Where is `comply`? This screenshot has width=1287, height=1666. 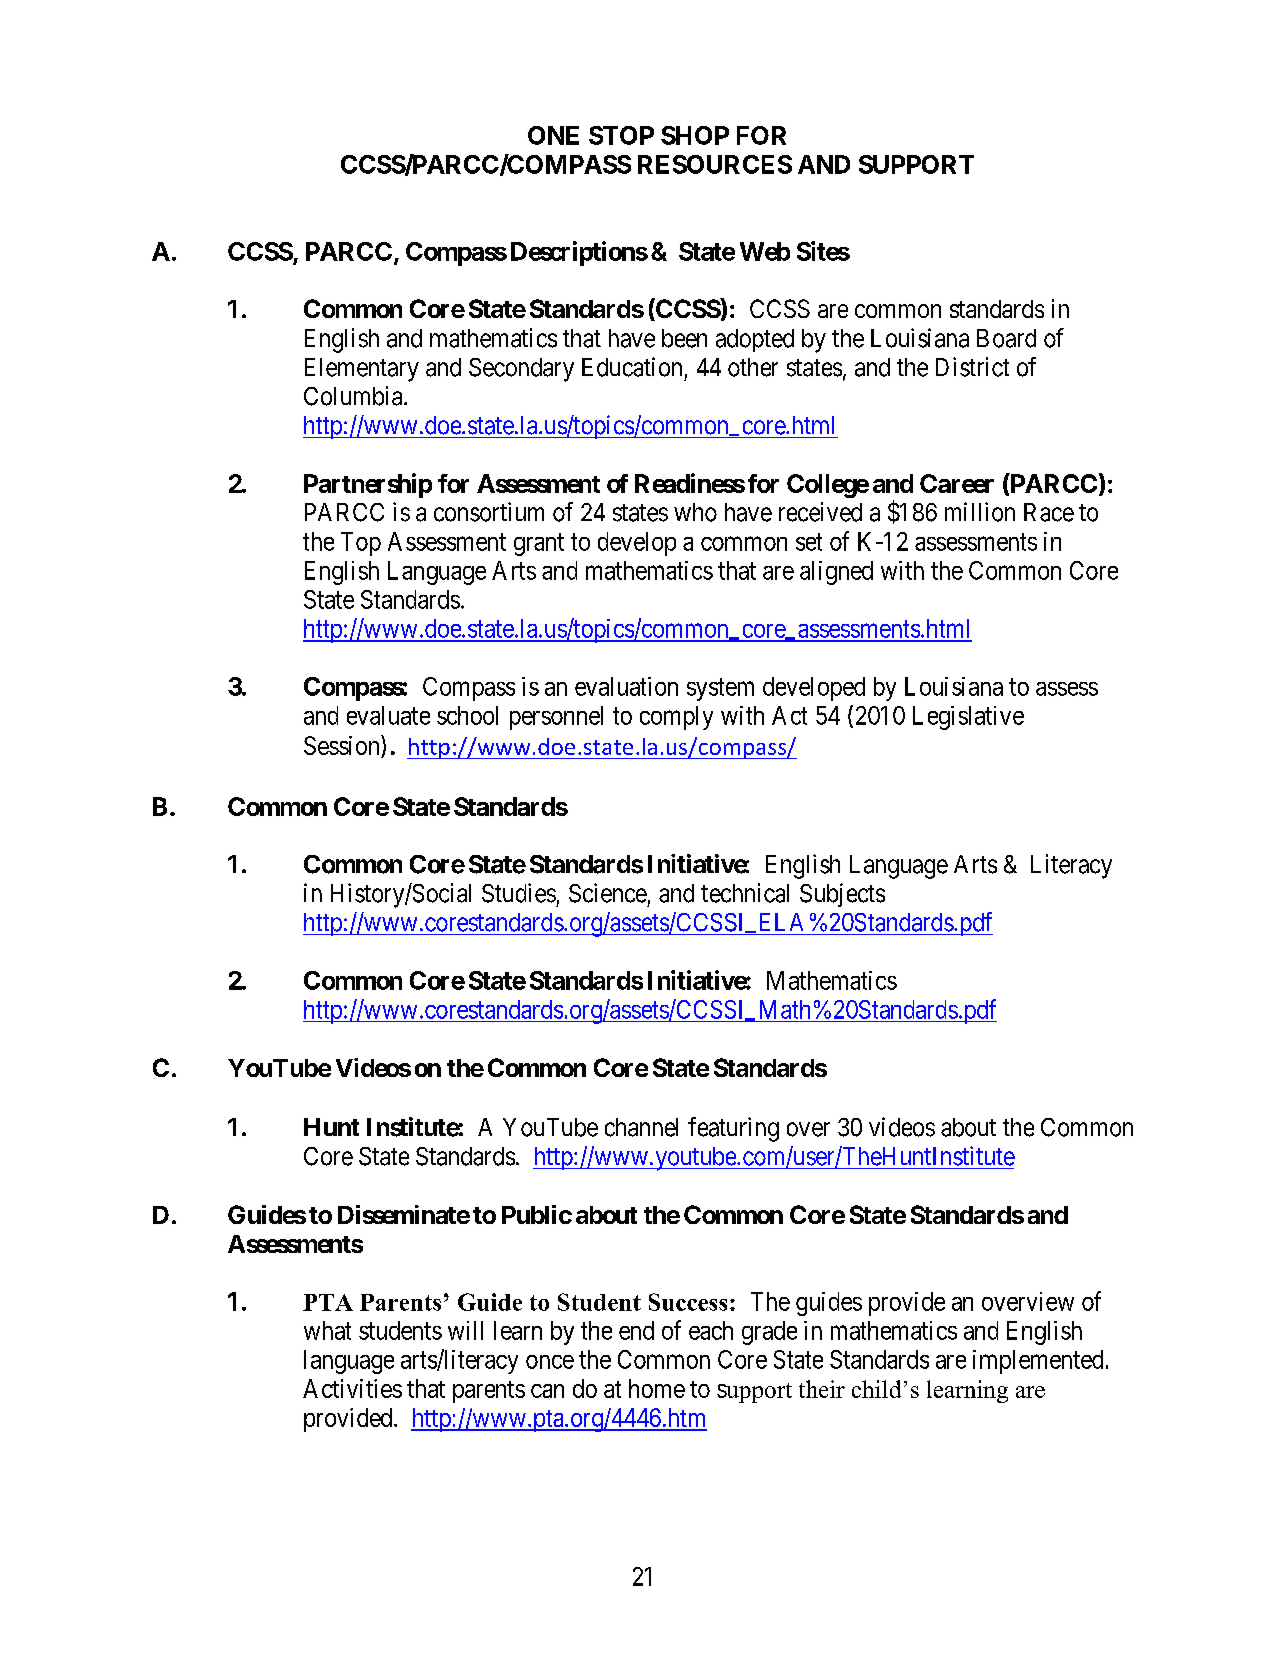
comply is located at coordinates (676, 718).
